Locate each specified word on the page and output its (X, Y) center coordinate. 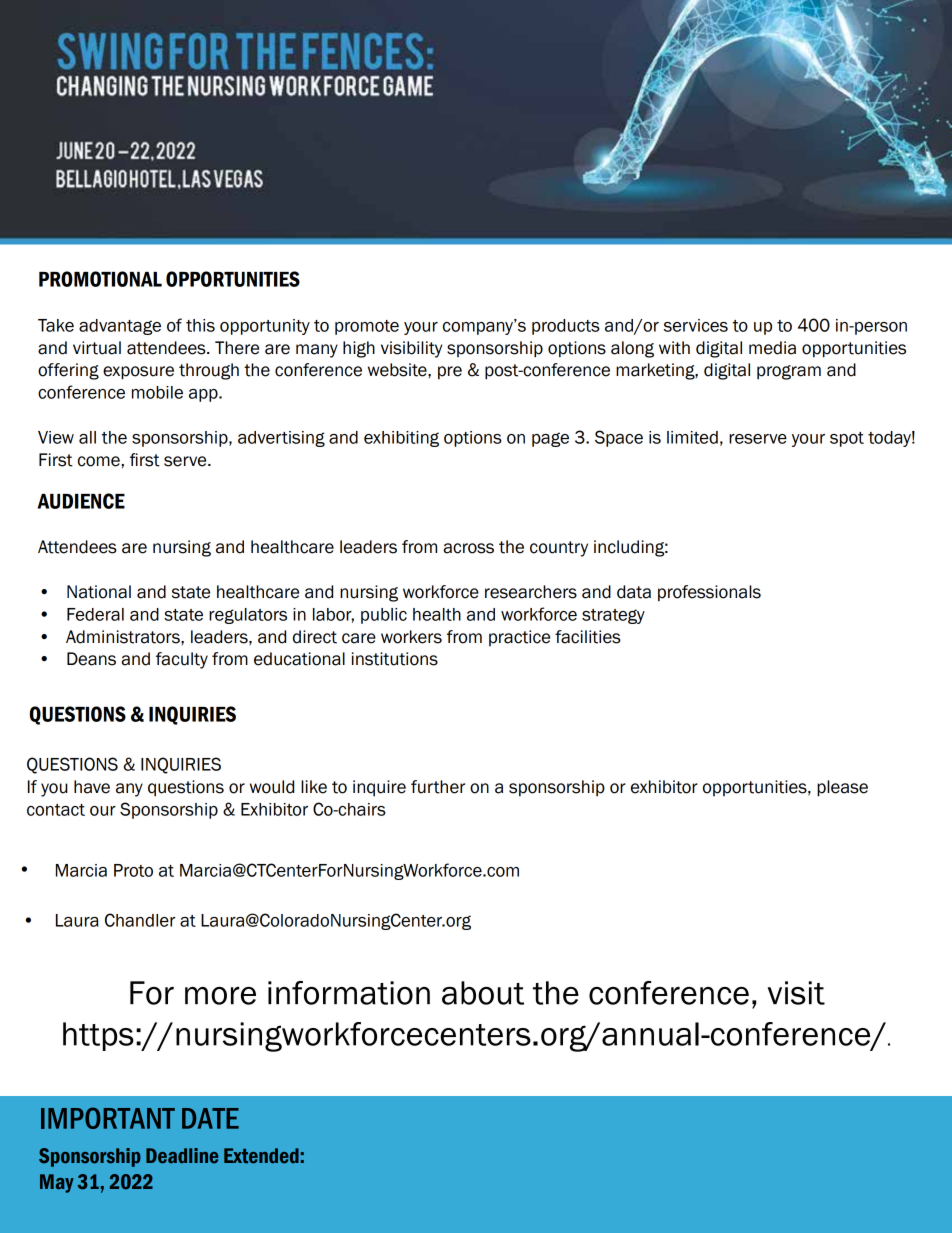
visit (796, 993)
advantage (120, 327)
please (842, 788)
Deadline (182, 1156)
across (468, 548)
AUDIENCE (81, 501)
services (696, 325)
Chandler (140, 920)
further (438, 787)
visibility (411, 349)
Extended (261, 1156)
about (483, 993)
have (92, 787)
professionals (709, 593)
